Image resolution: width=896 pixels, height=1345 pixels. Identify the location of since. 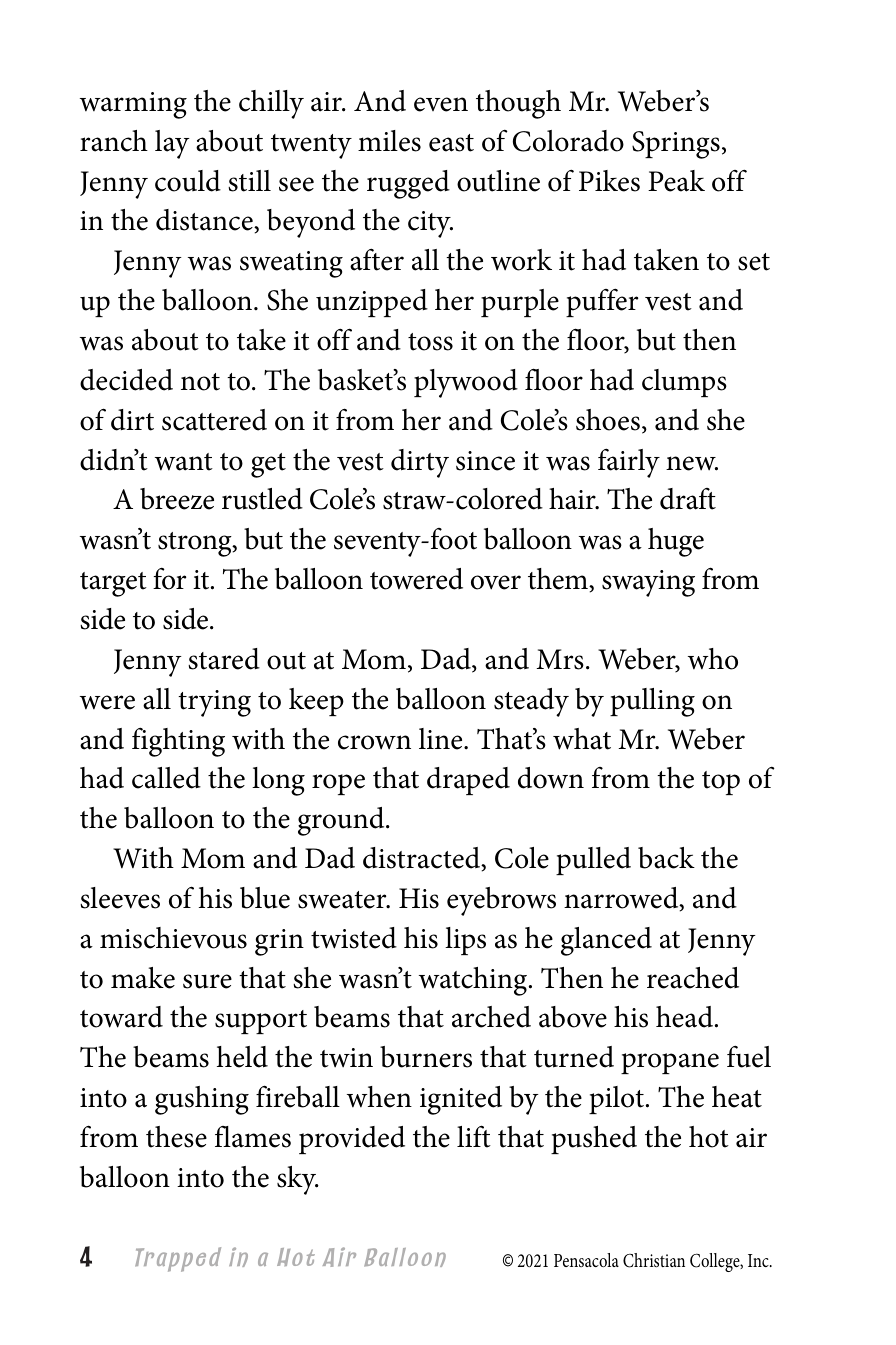
(485, 461).
